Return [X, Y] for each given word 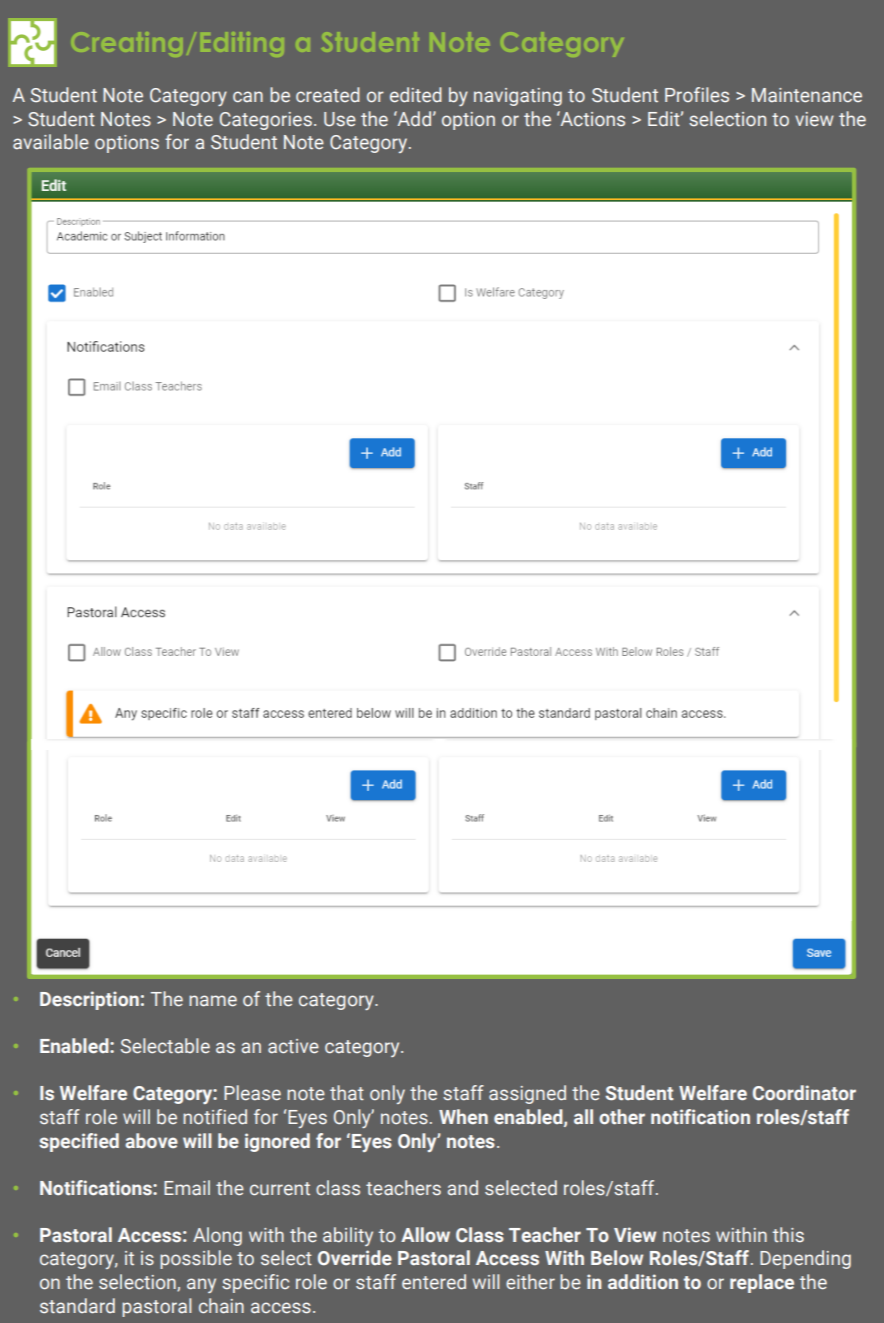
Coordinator [804, 1093]
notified [215, 1117]
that [347, 1093]
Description [89, 1000]
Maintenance [807, 95]
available [51, 142]
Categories [266, 121]
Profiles [697, 95]
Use [340, 119]
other [622, 1117]
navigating [518, 97]
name [213, 1001]
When [463, 1117]
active [293, 1046]
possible [196, 1259]
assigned [527, 1094]
